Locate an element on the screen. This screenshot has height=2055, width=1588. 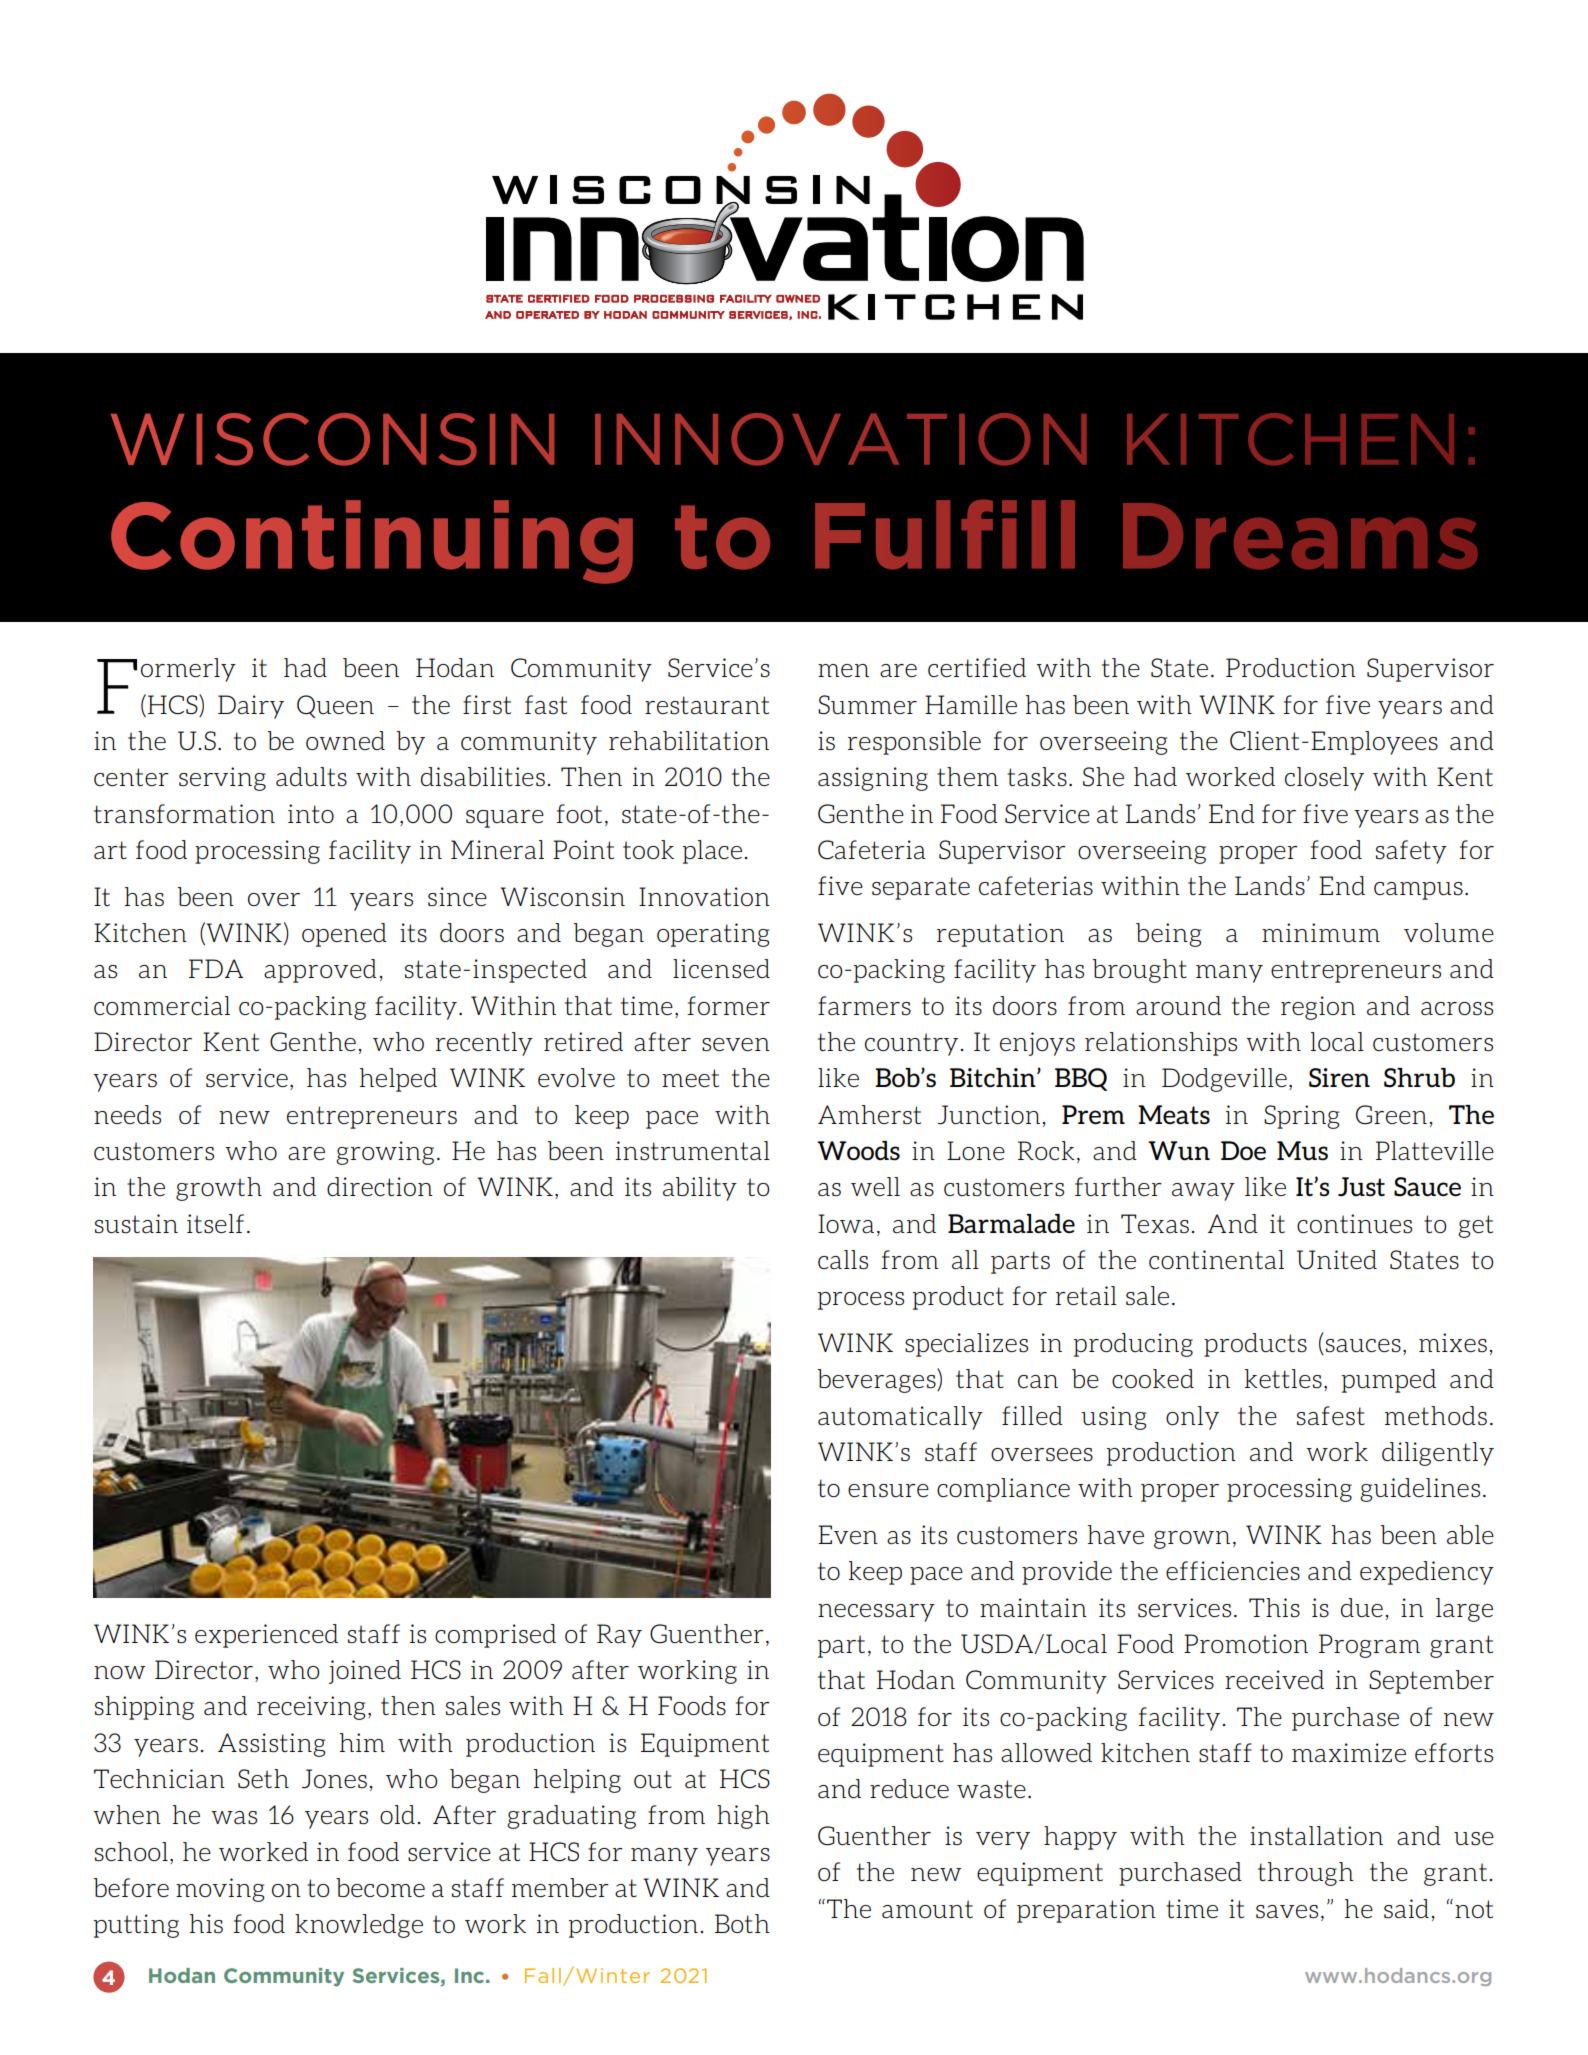
OPERATED is located at coordinates (547, 315).
